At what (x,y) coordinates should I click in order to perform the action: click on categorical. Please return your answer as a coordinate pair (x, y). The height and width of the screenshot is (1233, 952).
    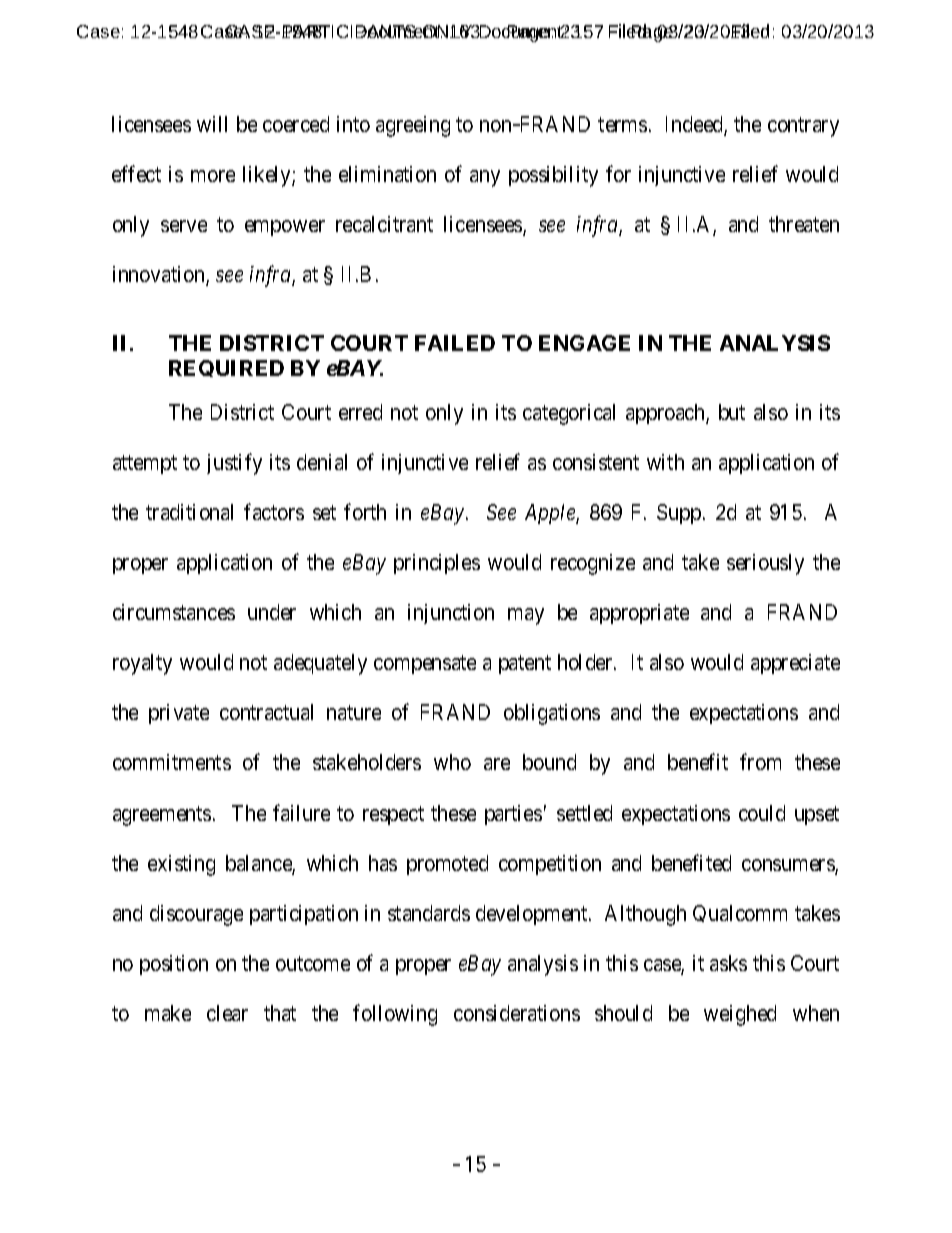
    Looking at the image, I should click on (569, 414).
